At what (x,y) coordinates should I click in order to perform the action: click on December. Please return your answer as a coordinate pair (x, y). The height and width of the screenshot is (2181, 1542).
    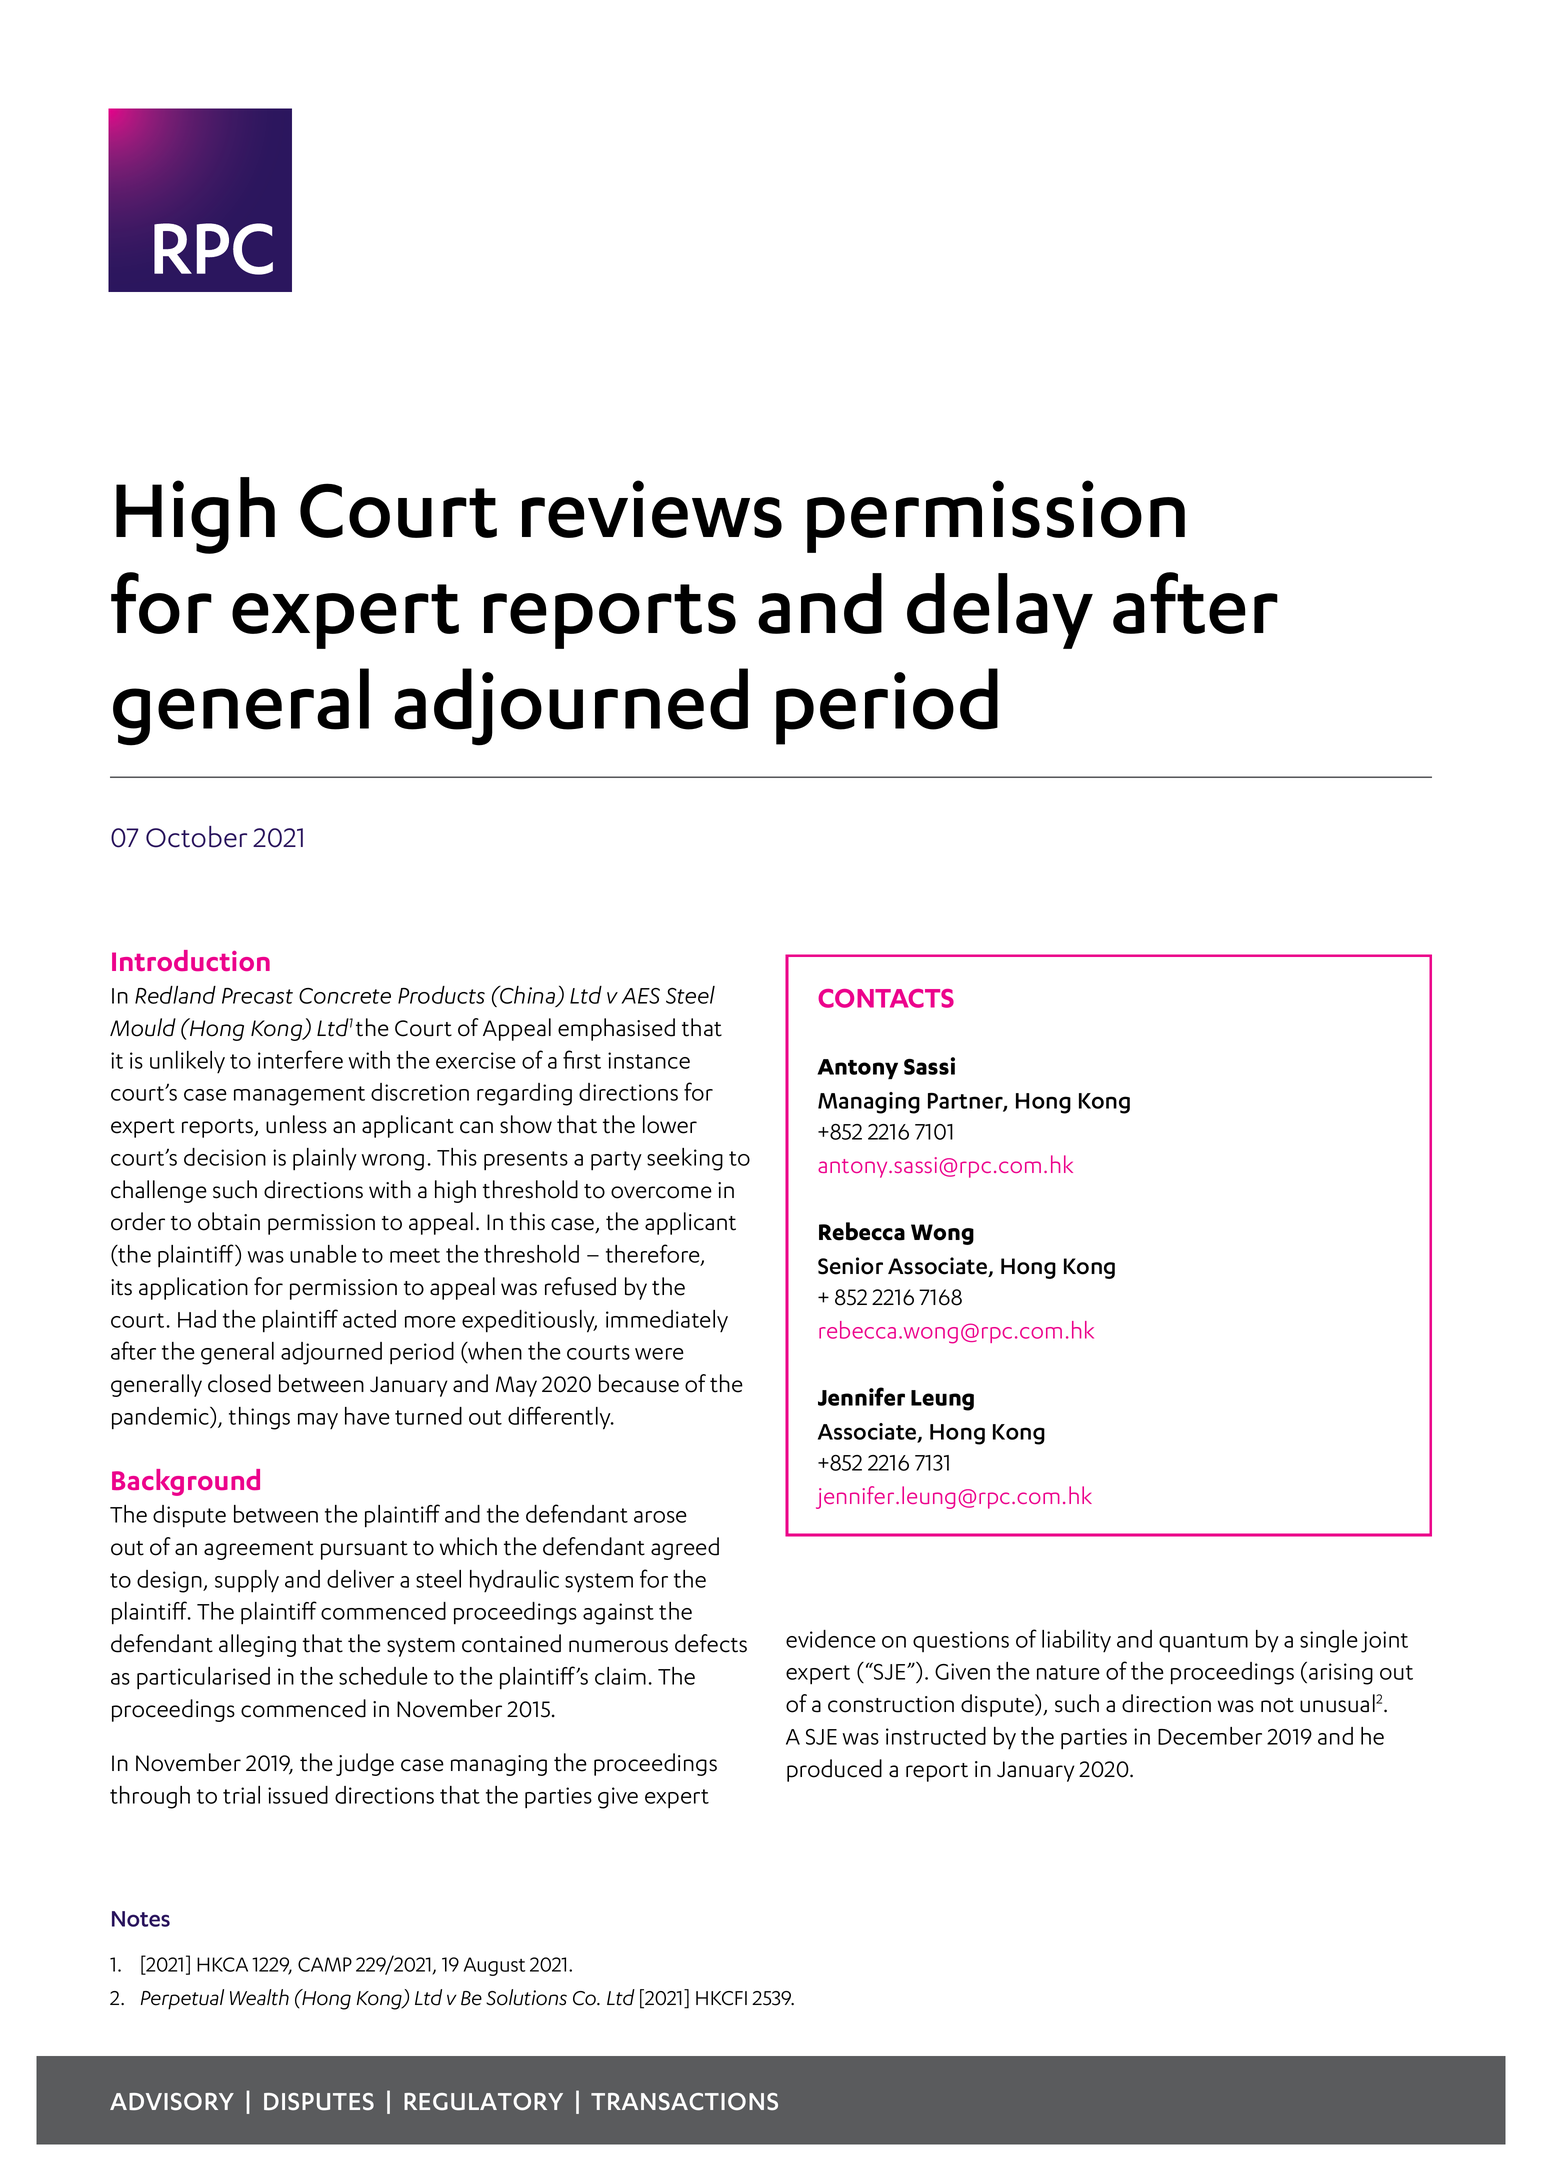
    Looking at the image, I should click on (1210, 1736).
